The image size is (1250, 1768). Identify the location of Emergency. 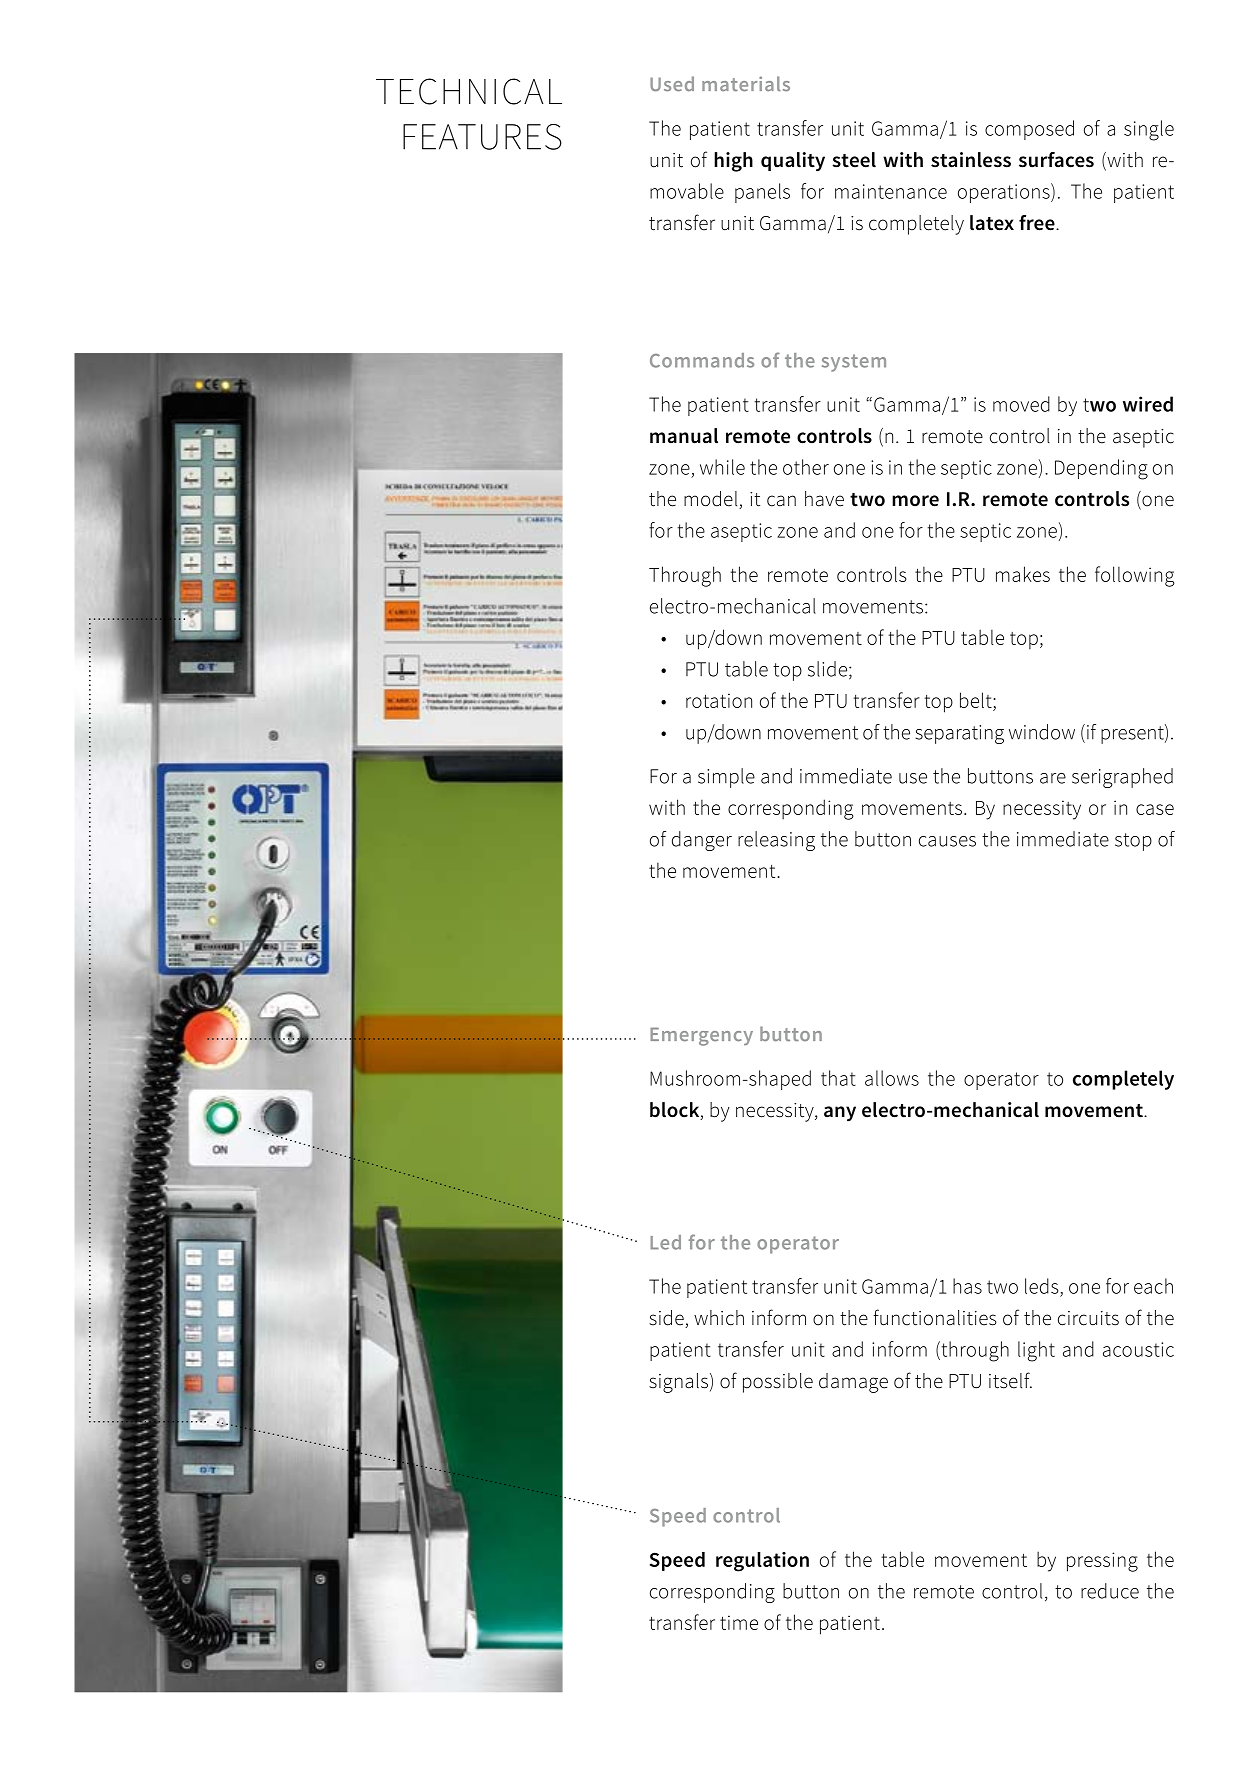
(701, 1037).
